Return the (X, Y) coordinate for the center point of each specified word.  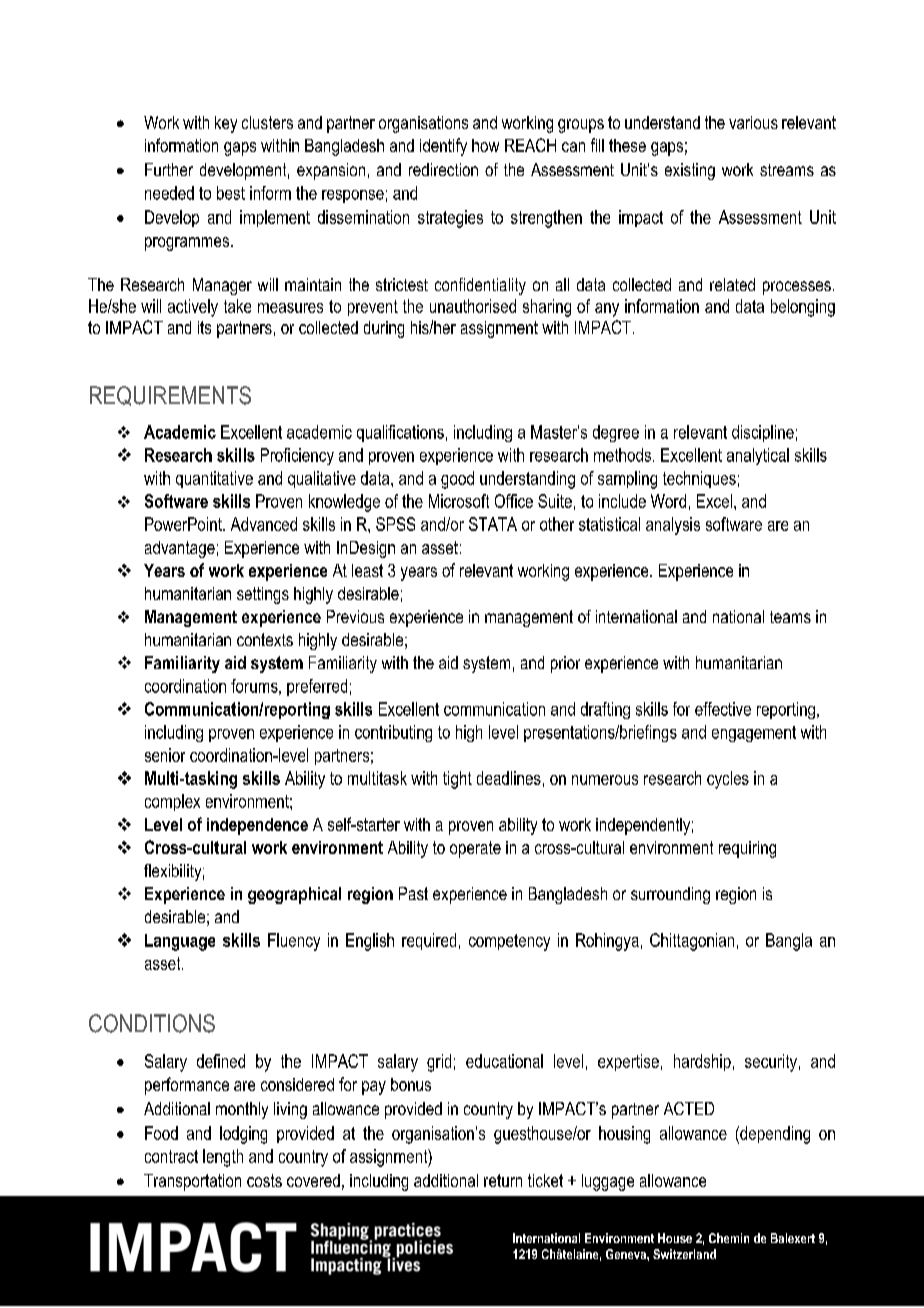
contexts (265, 639)
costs (264, 1180)
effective (723, 709)
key (226, 124)
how (485, 145)
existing (690, 171)
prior (565, 664)
